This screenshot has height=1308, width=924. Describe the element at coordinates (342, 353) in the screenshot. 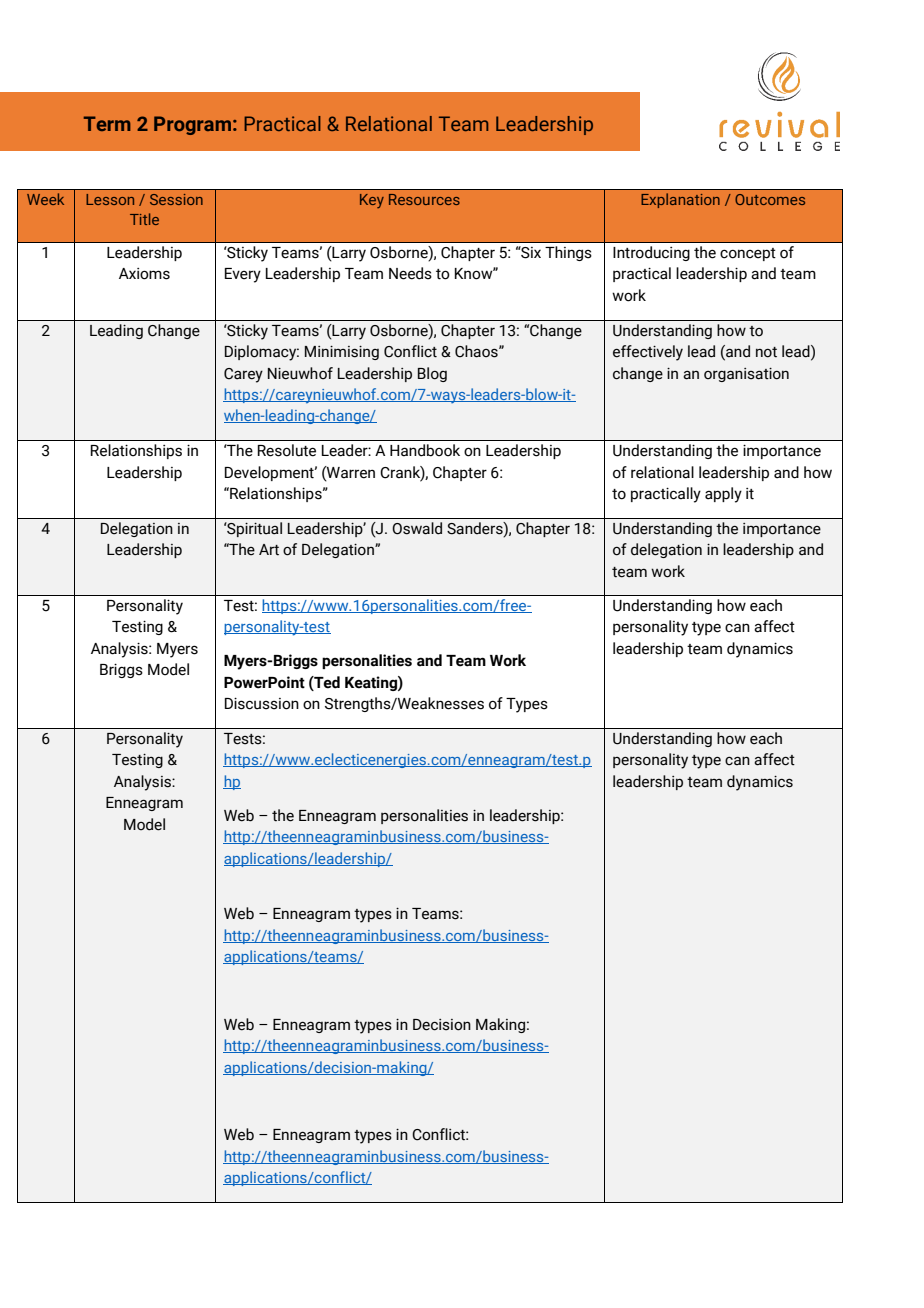

I see `Minimising` at that location.
